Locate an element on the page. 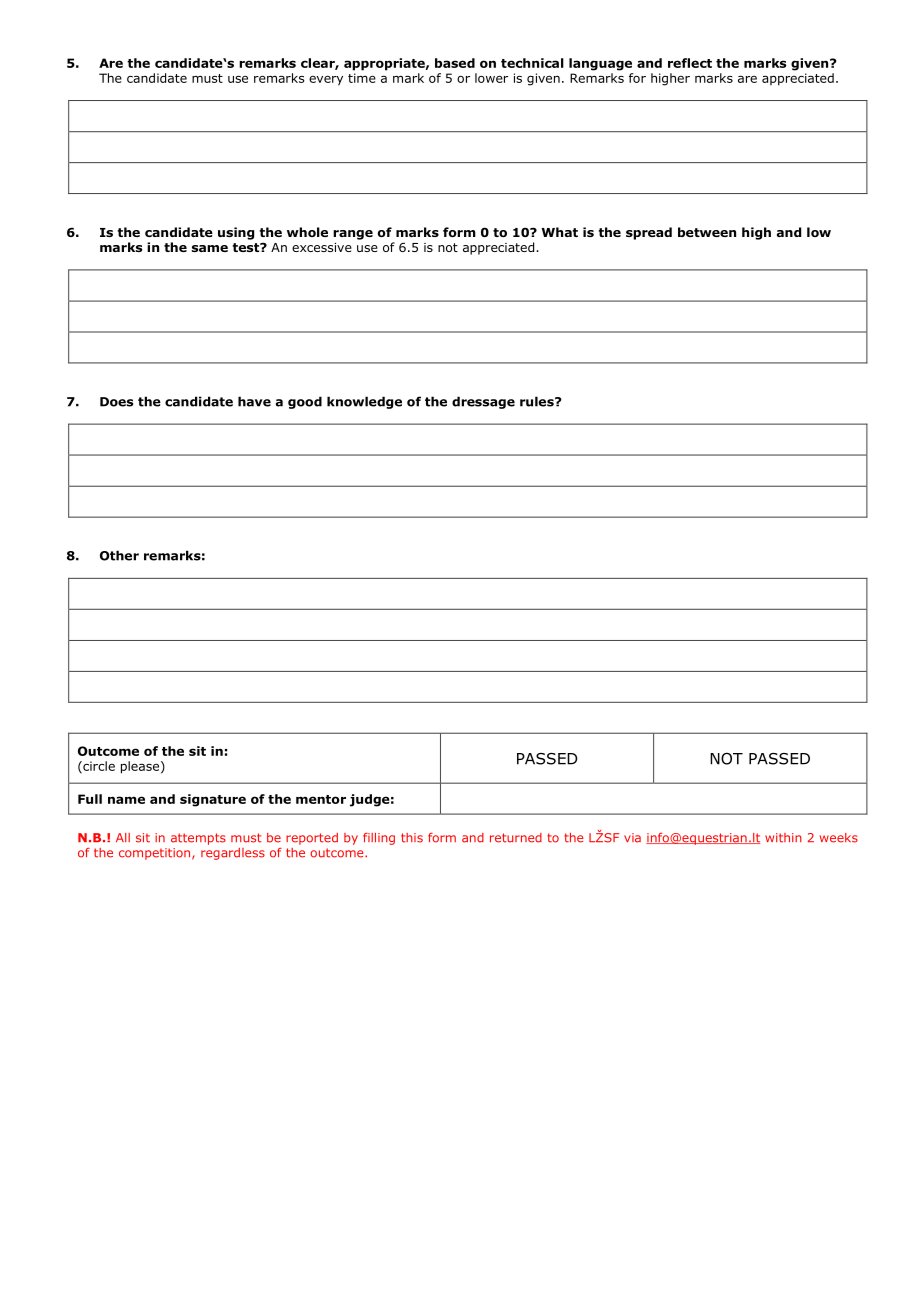 The width and height of the image is (924, 1308). lower is located at coordinates (491, 78).
